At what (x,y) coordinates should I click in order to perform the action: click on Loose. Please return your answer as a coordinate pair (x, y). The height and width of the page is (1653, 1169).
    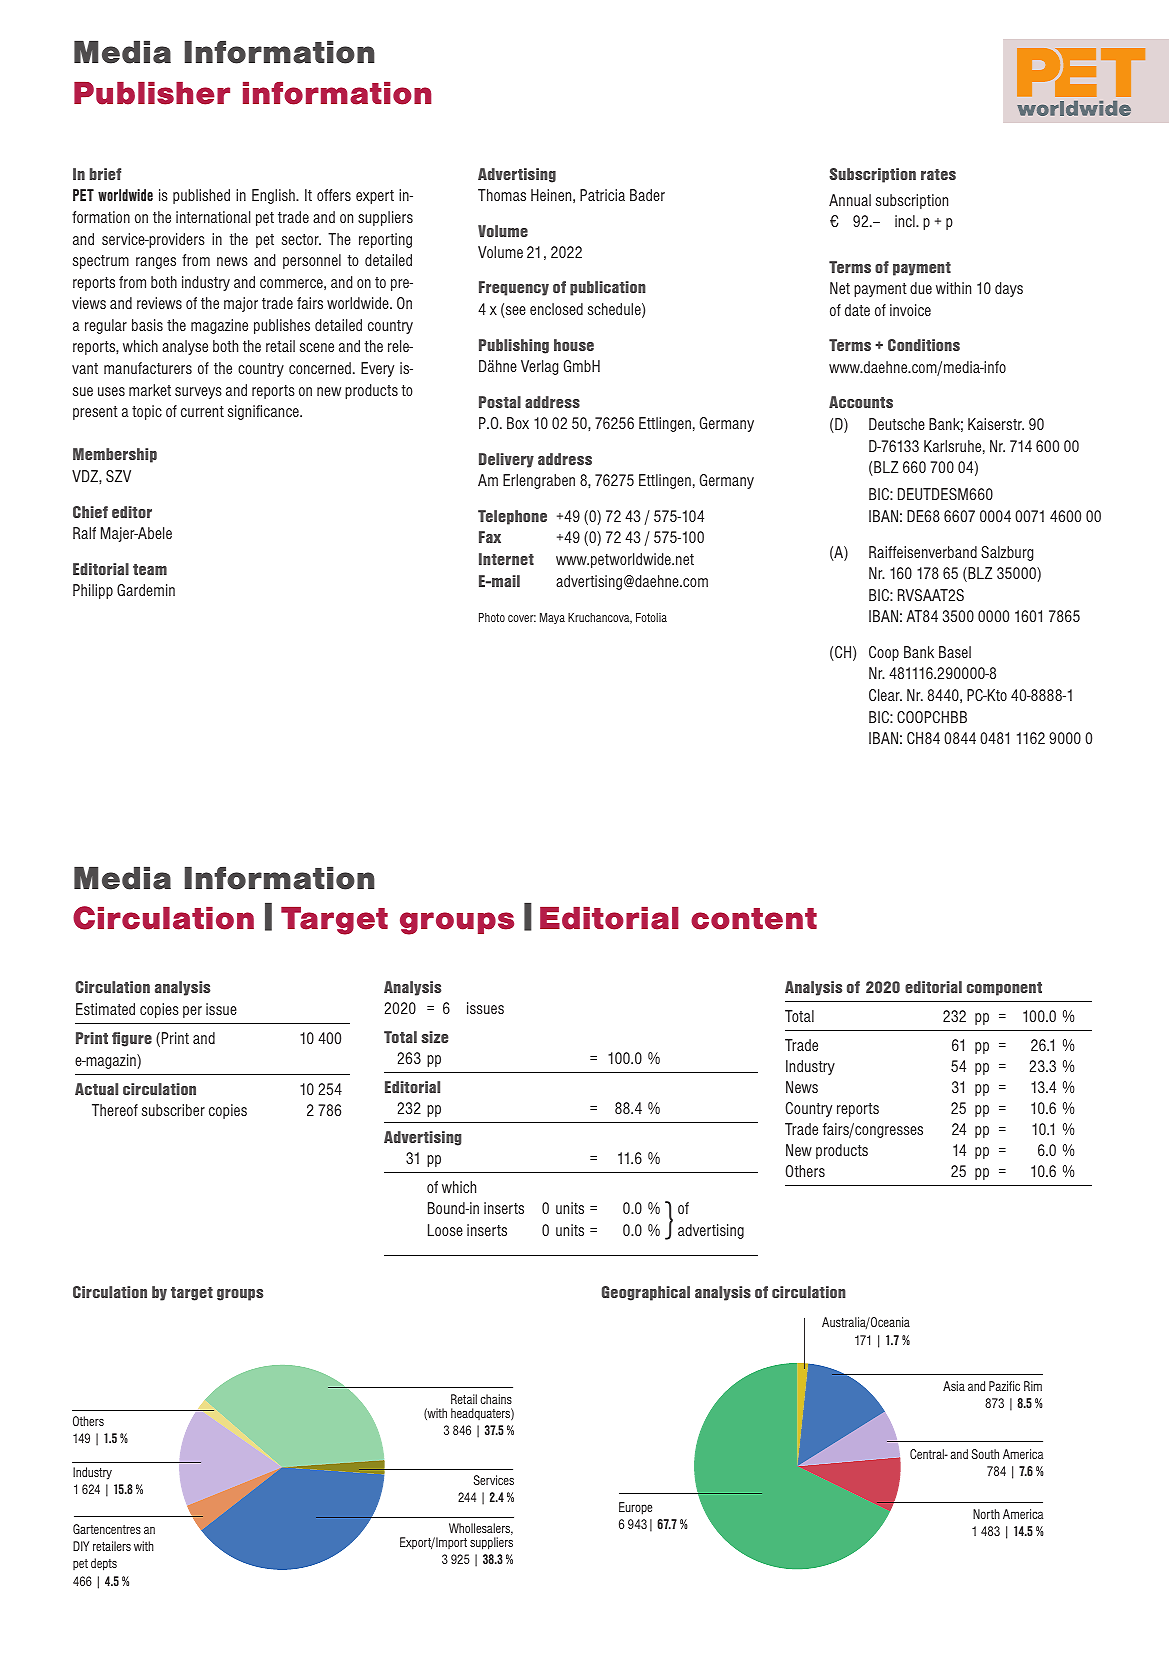
    Looking at the image, I should click on (445, 1230).
